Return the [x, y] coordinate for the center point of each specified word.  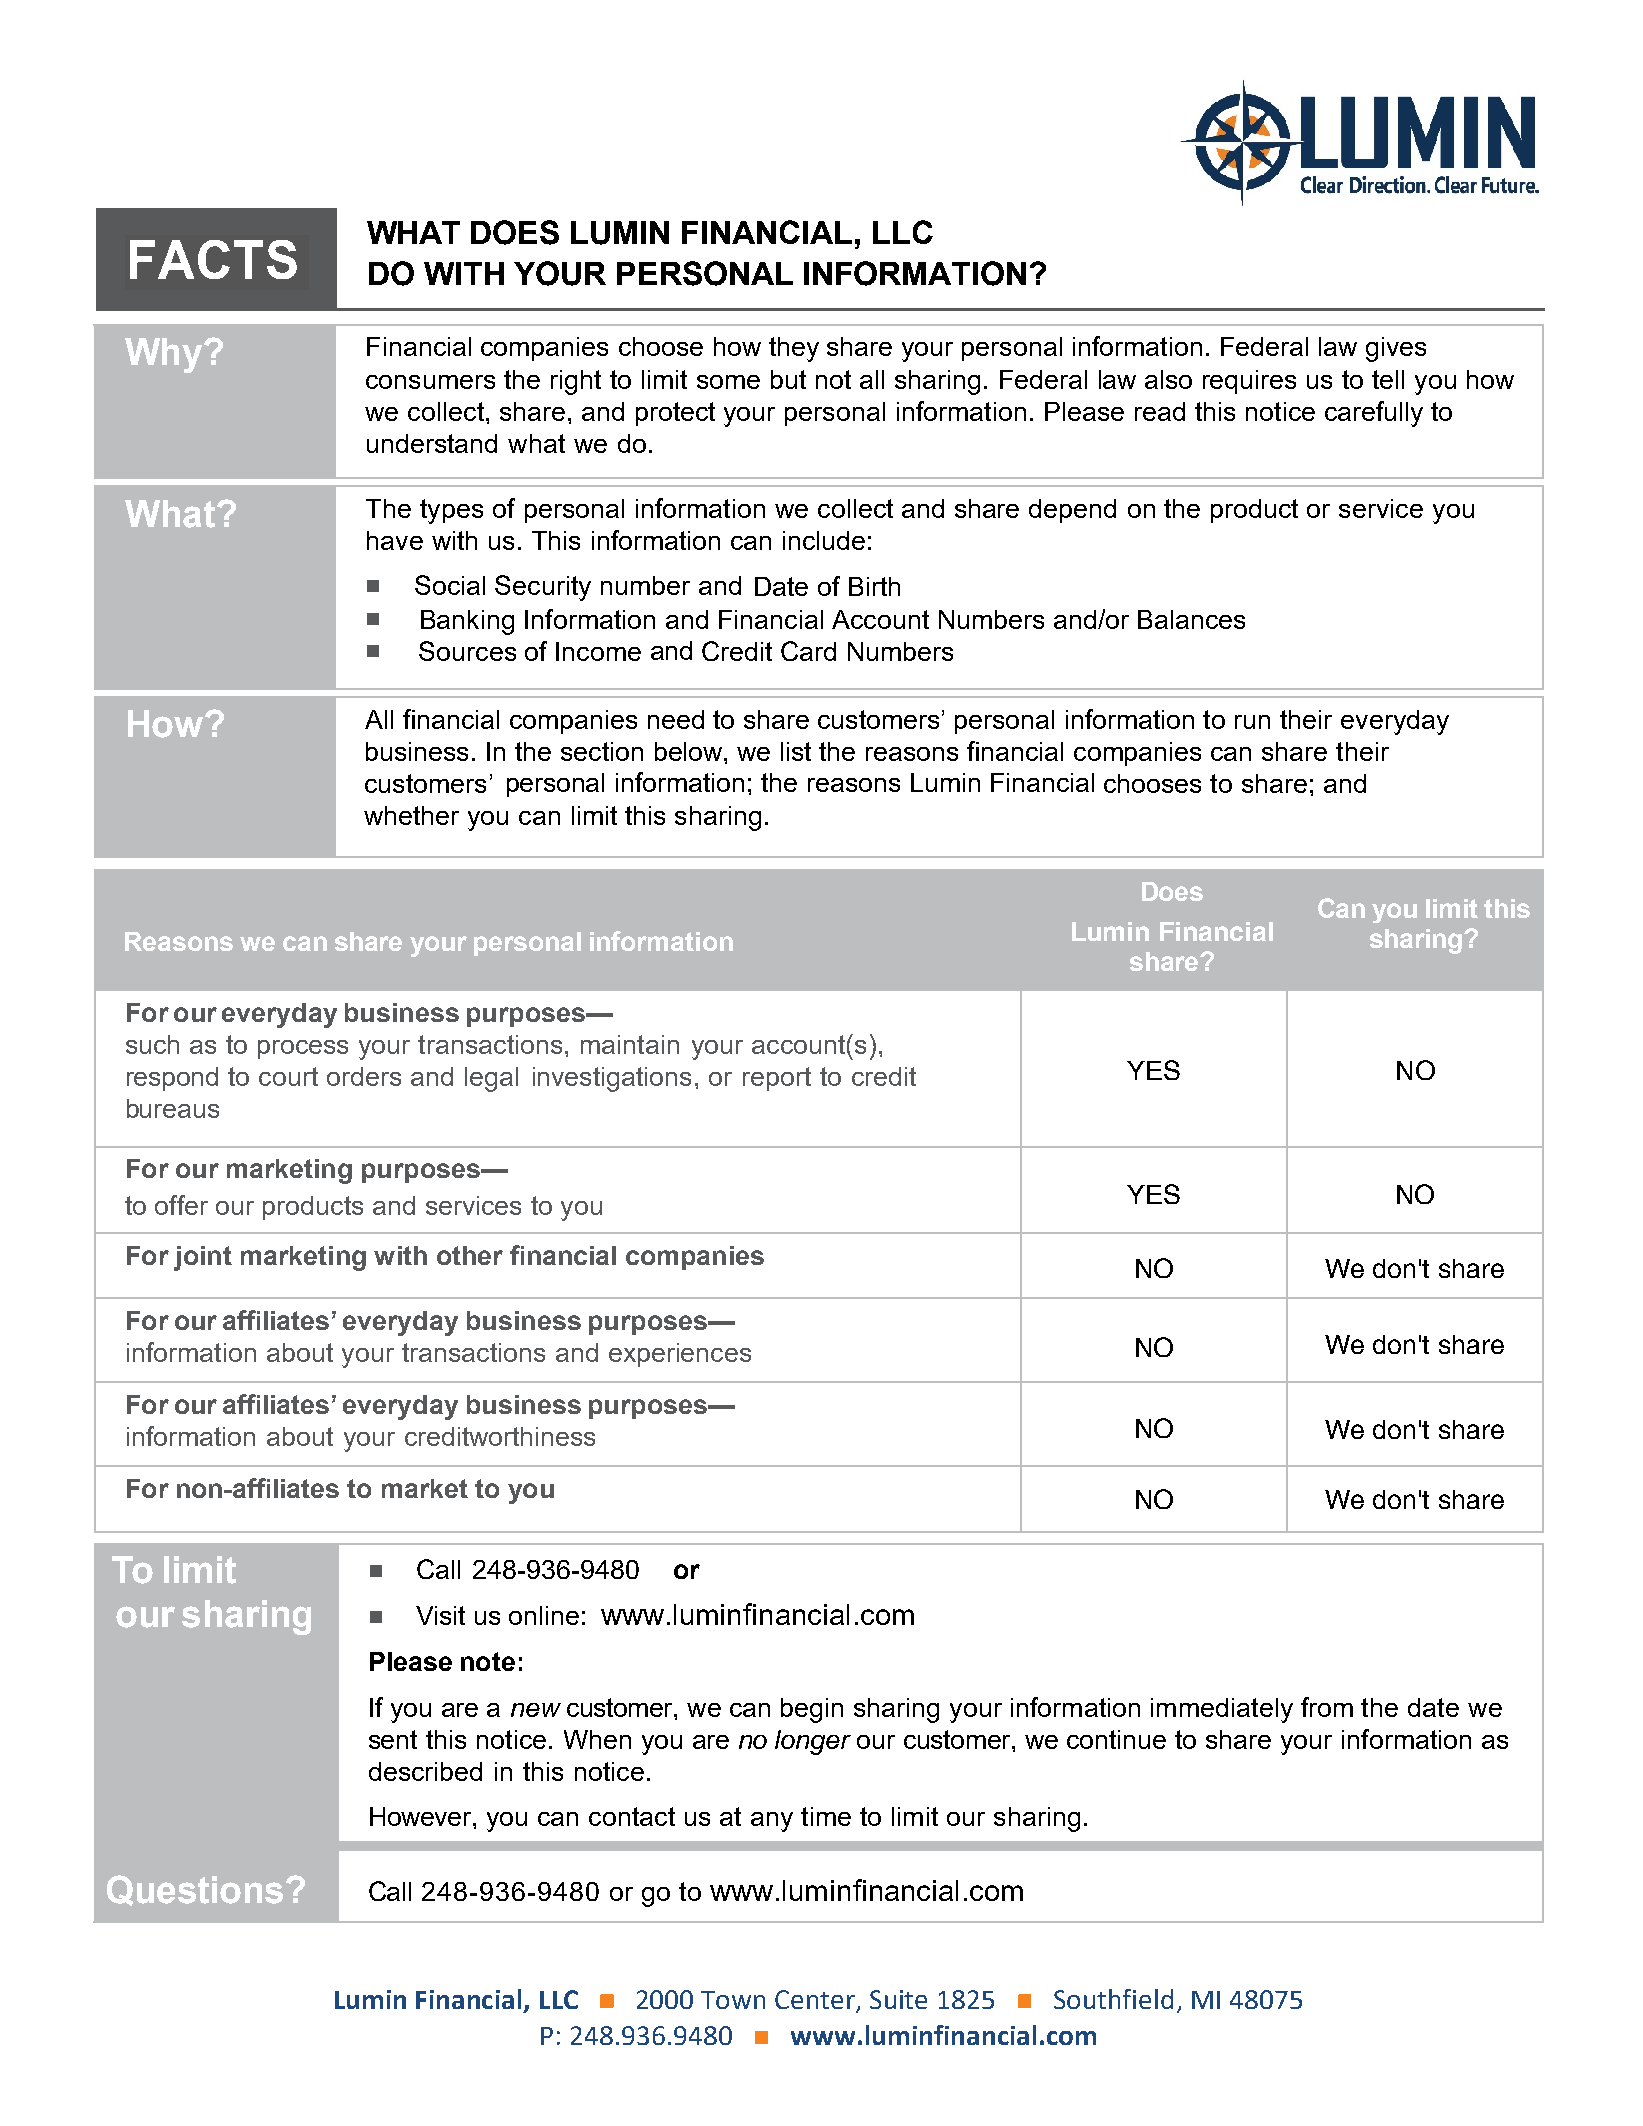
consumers [430, 382]
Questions [195, 1890]
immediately [1222, 1710]
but [788, 379]
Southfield [1113, 1999]
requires [1249, 382]
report [777, 1079]
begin [812, 1710]
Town [733, 2000]
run [1252, 722]
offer [181, 1205]
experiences [680, 1355]
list [796, 751]
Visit [440, 1615]
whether [411, 815]
